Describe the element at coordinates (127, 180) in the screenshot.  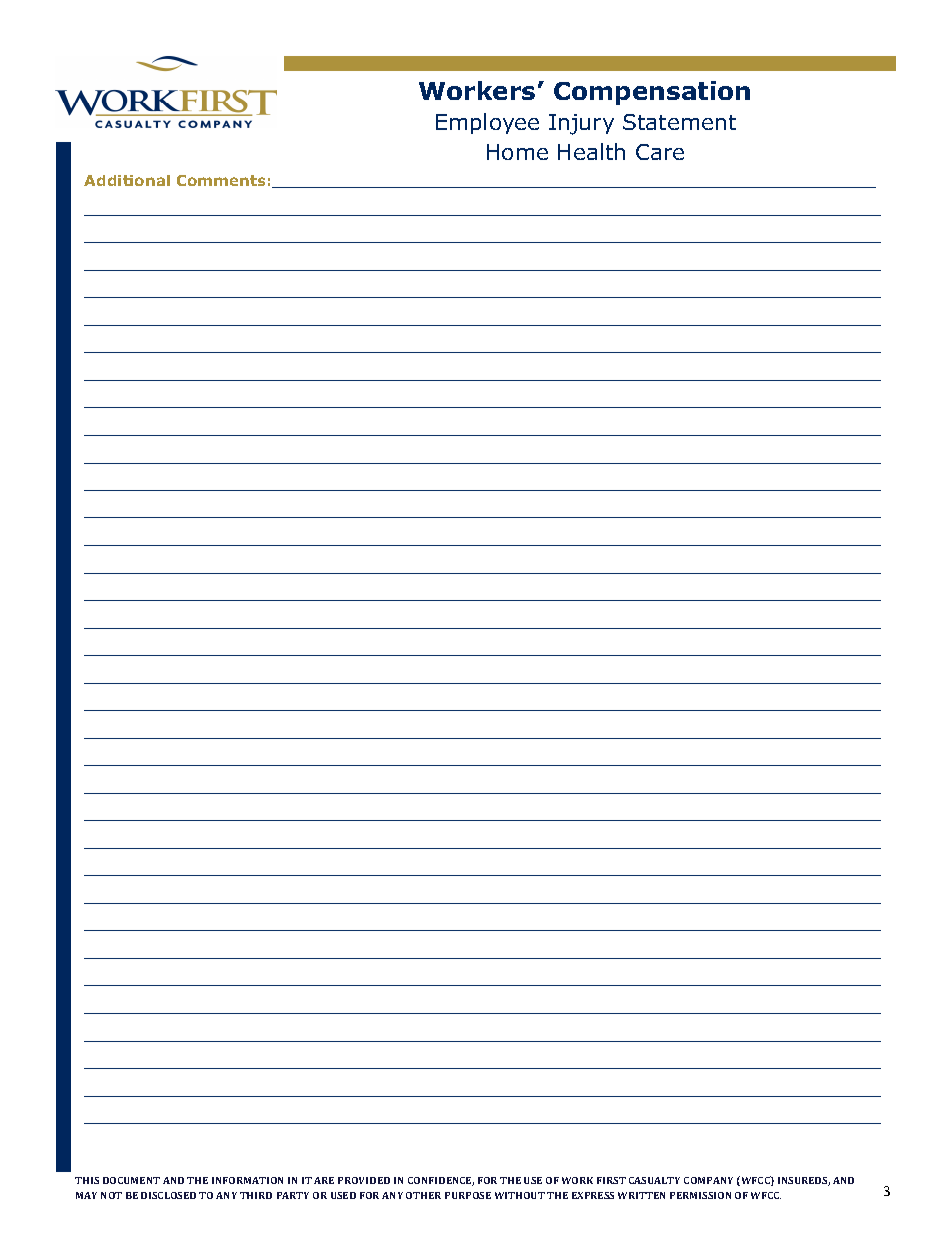
I see `Additional` at that location.
